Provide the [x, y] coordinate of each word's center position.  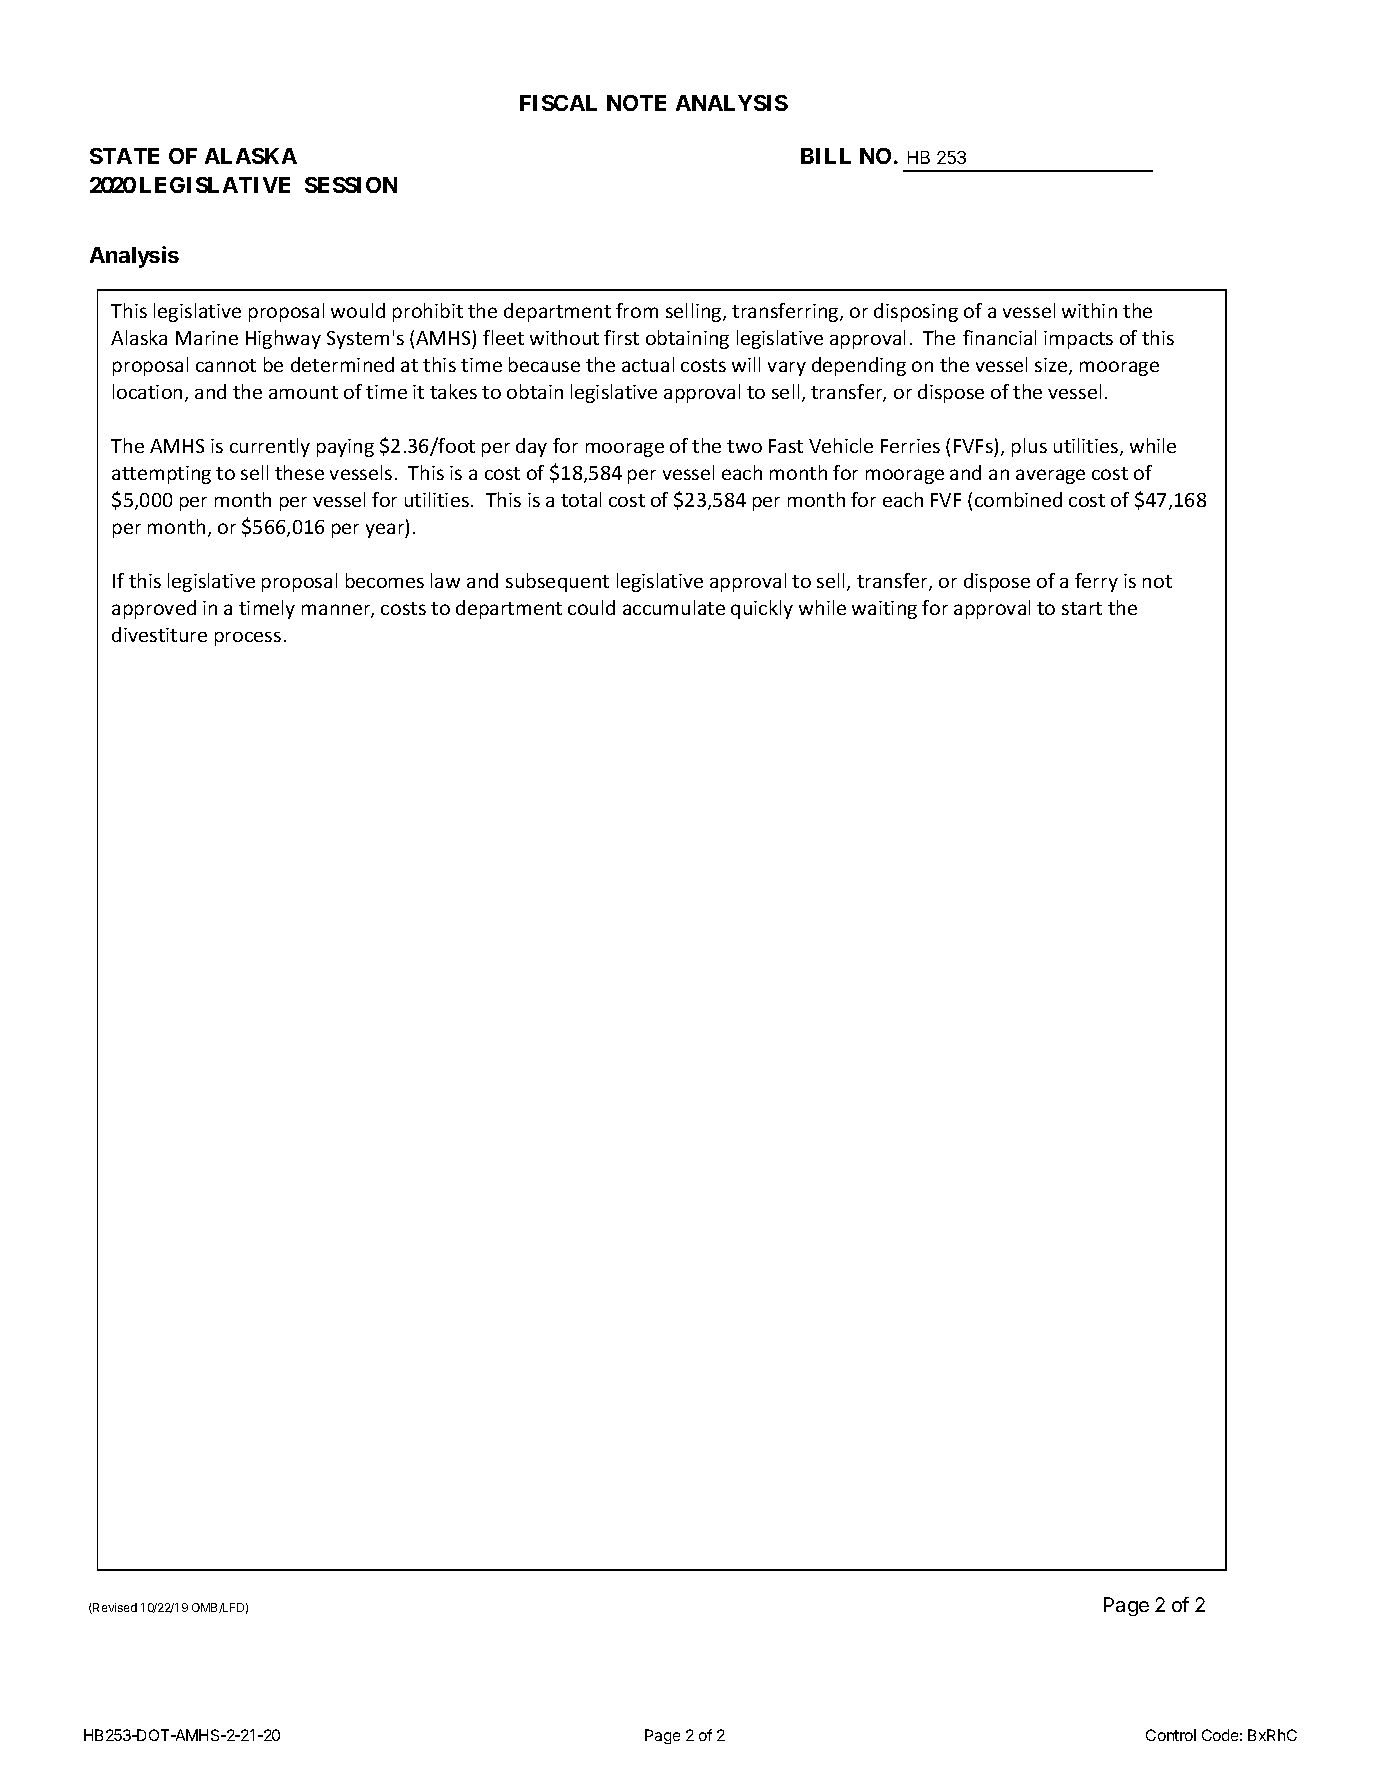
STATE [124, 156]
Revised [114, 1608]
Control [1171, 1735]
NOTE [636, 103]
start [1082, 608]
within [1089, 310]
